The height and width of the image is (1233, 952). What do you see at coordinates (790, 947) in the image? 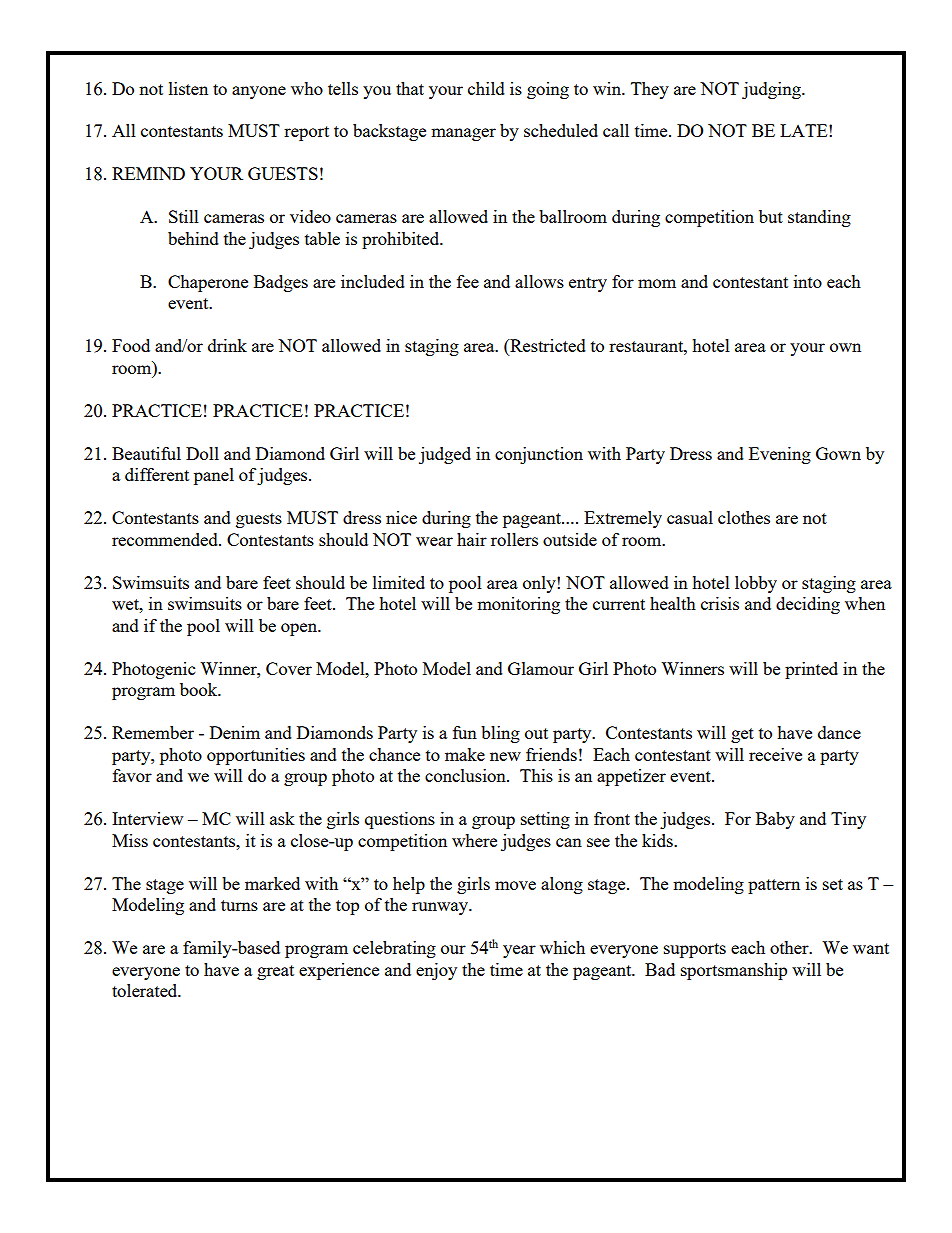
I see `other` at bounding box center [790, 947].
